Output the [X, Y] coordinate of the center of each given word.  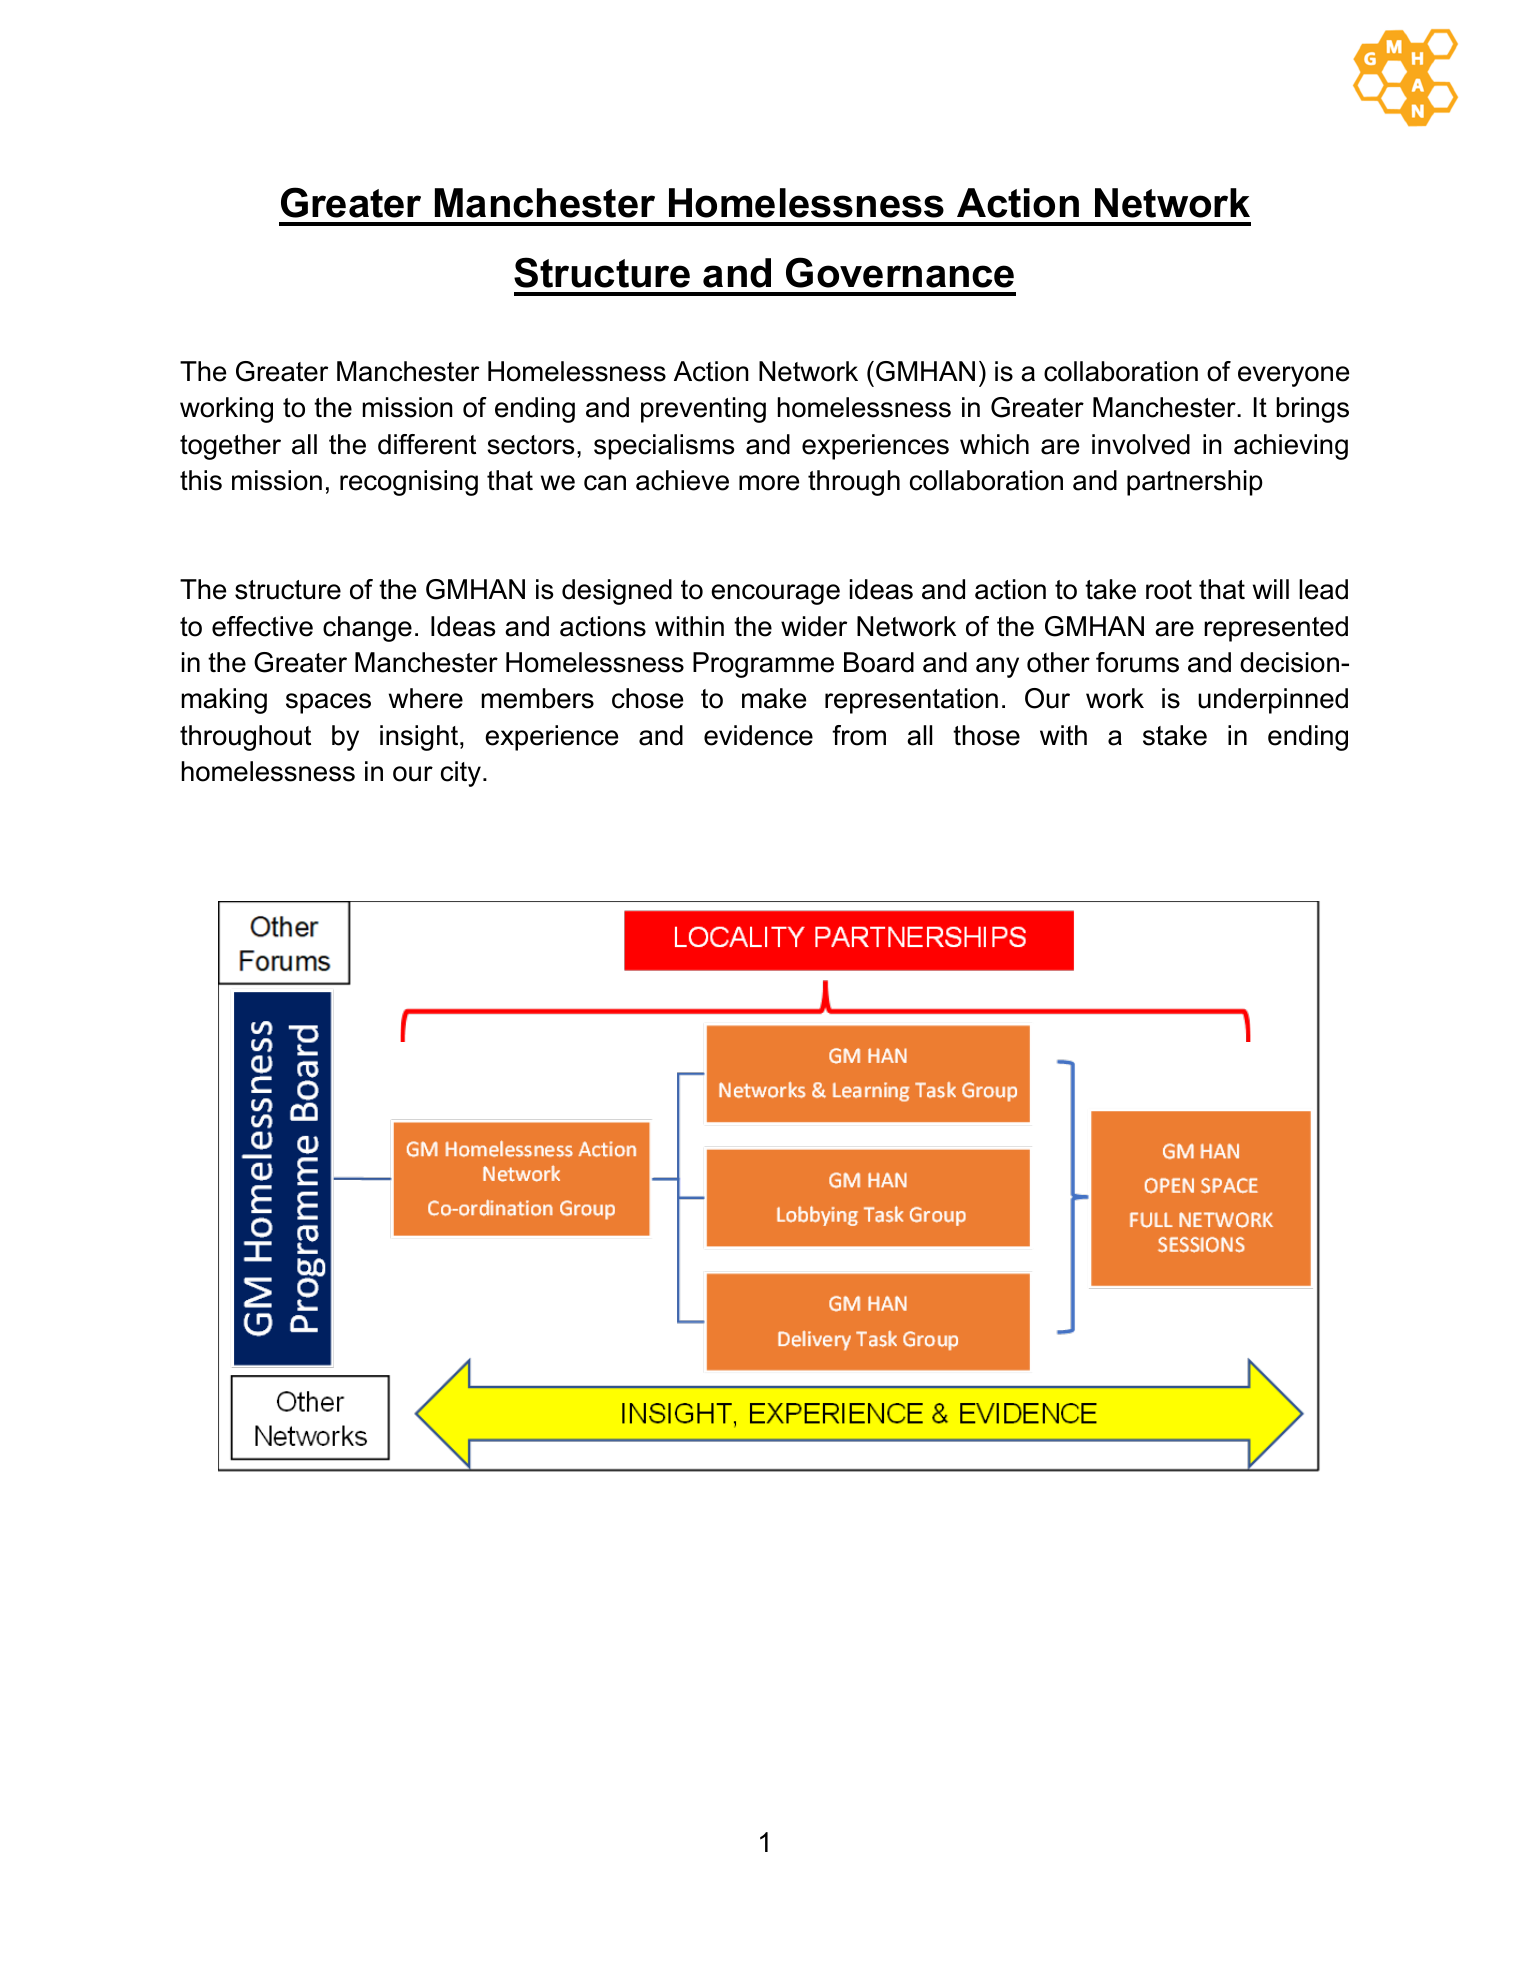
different [427, 444]
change [367, 629]
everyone [1293, 376]
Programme [763, 665]
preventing [703, 410]
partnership [1195, 483]
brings [1312, 410]
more [769, 483]
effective [262, 626]
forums [1137, 662]
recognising [409, 483]
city [461, 774]
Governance [900, 272]
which [994, 444]
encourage [775, 594]
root [1169, 590]
